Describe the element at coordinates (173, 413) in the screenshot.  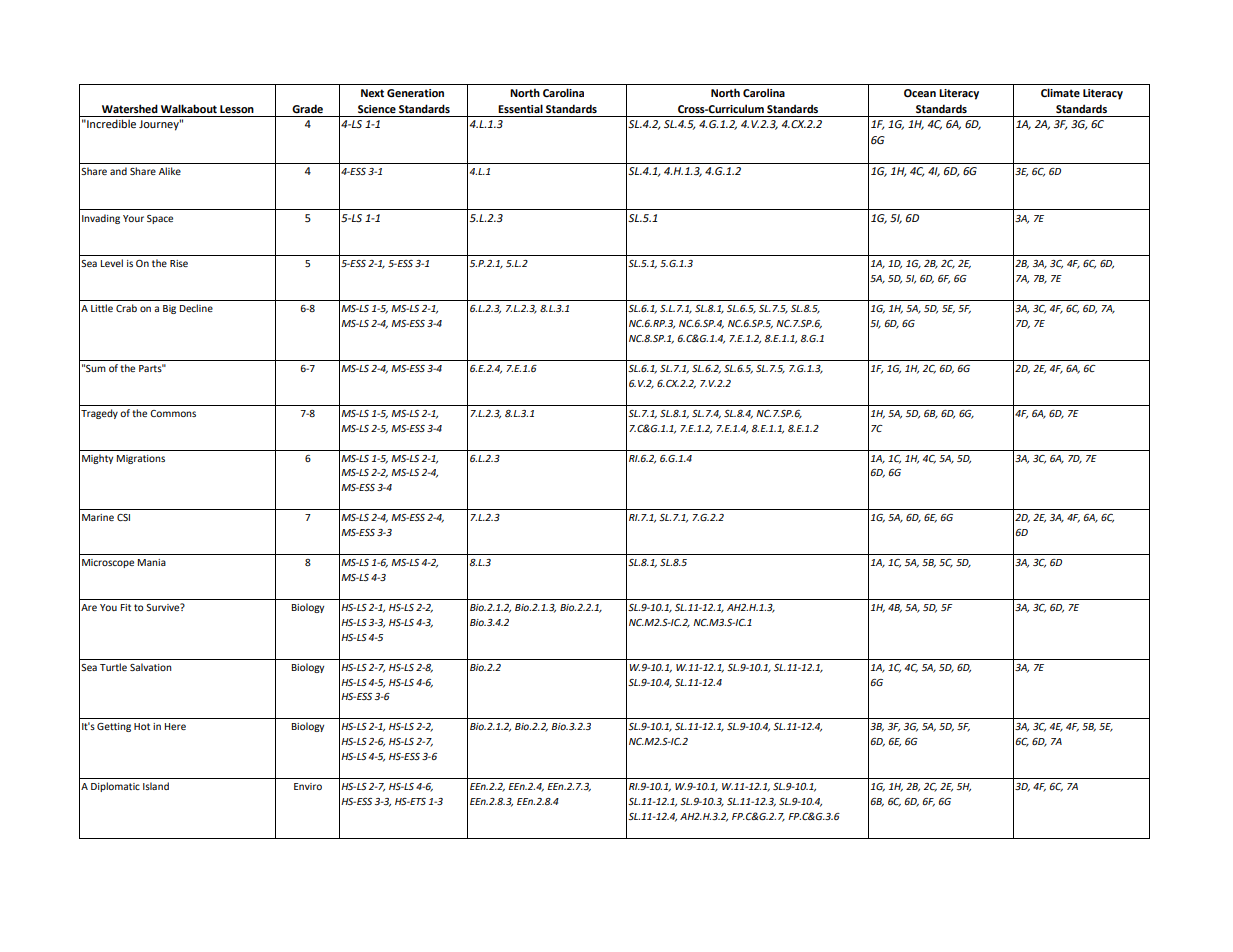
I see `Commons` at that location.
